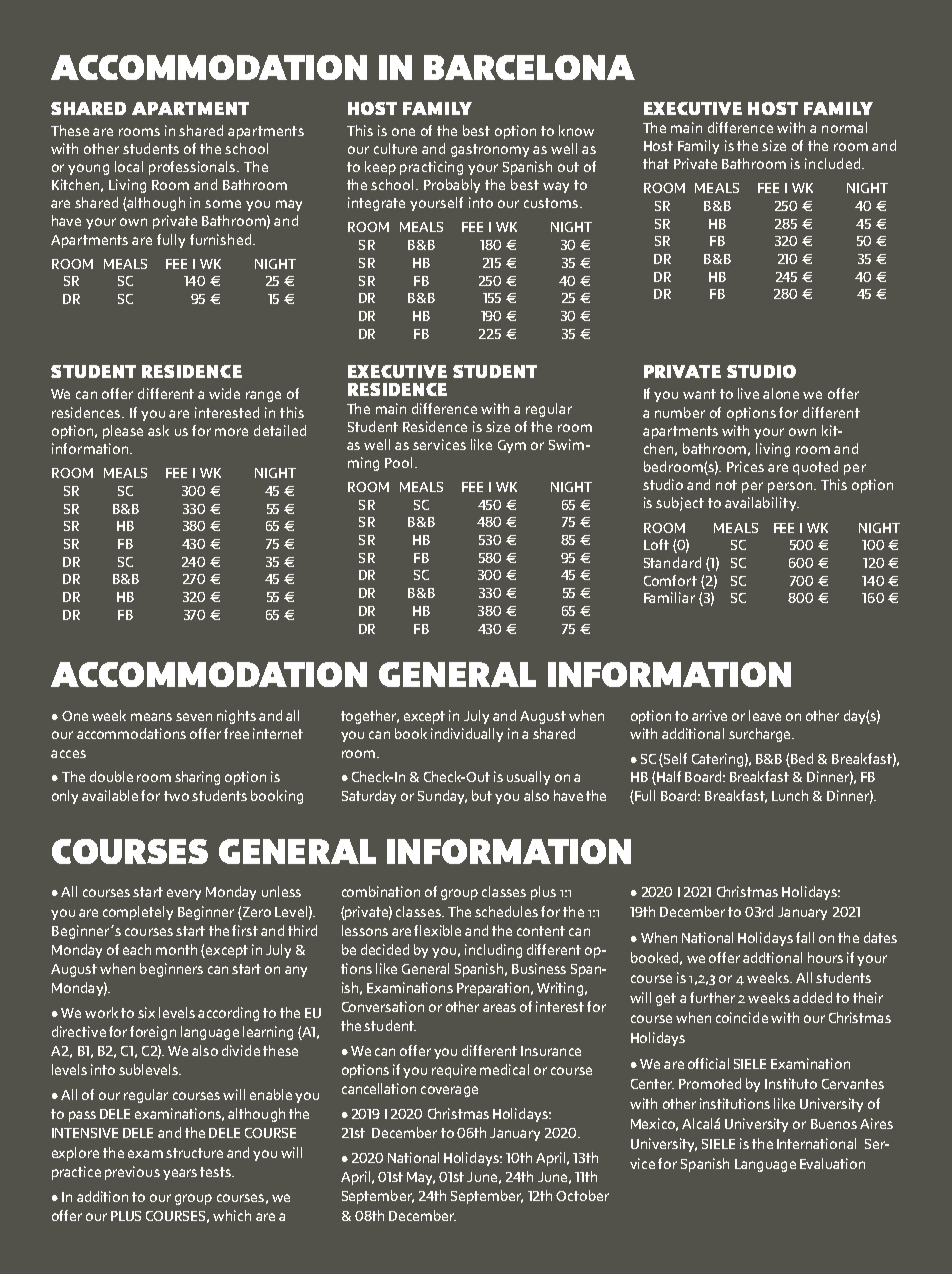 Image resolution: width=952 pixels, height=1274 pixels. What do you see at coordinates (832, 1163) in the image?
I see `Evaluation` at bounding box center [832, 1163].
